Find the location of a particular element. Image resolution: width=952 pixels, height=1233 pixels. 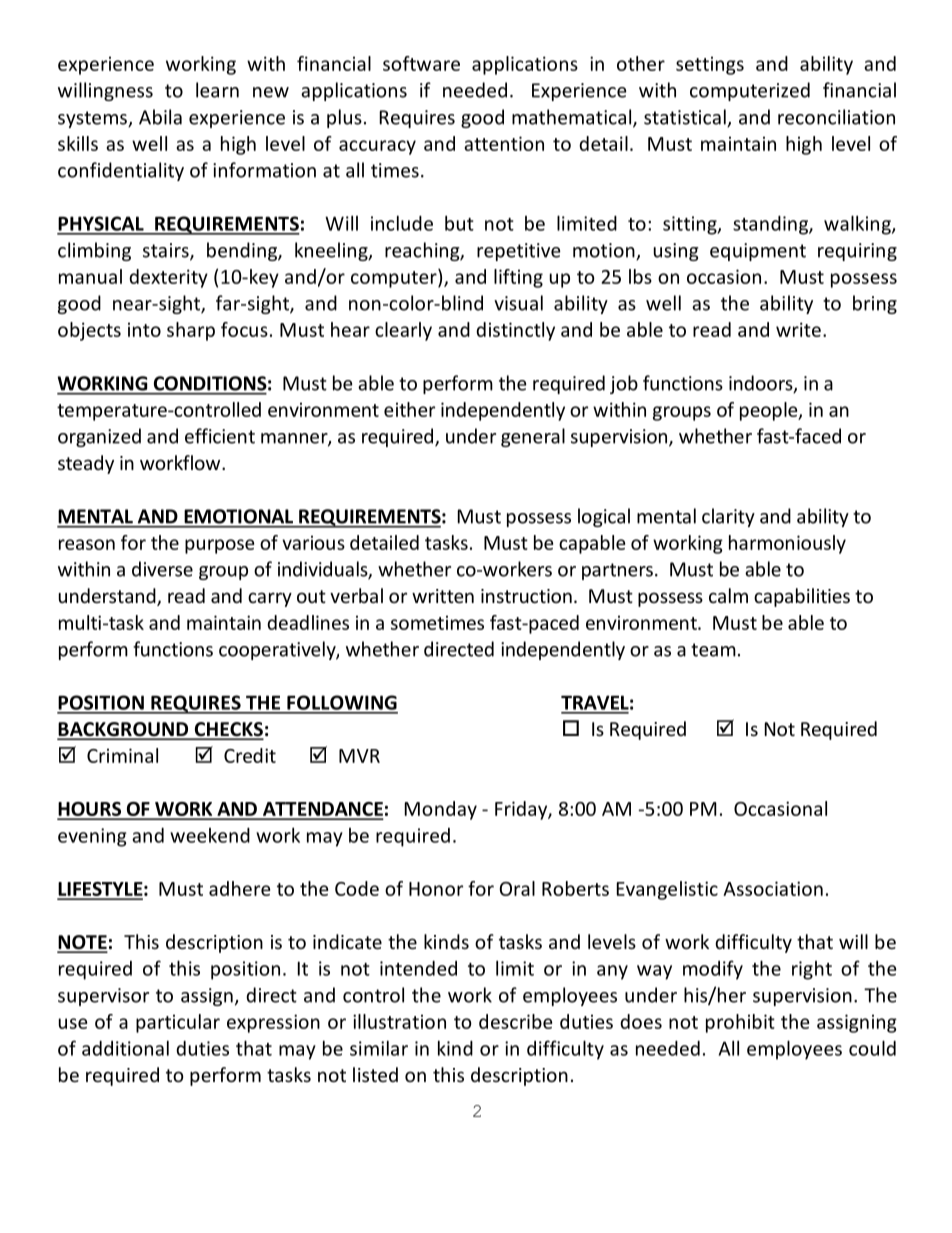

reconciliation is located at coordinates (836, 117).
